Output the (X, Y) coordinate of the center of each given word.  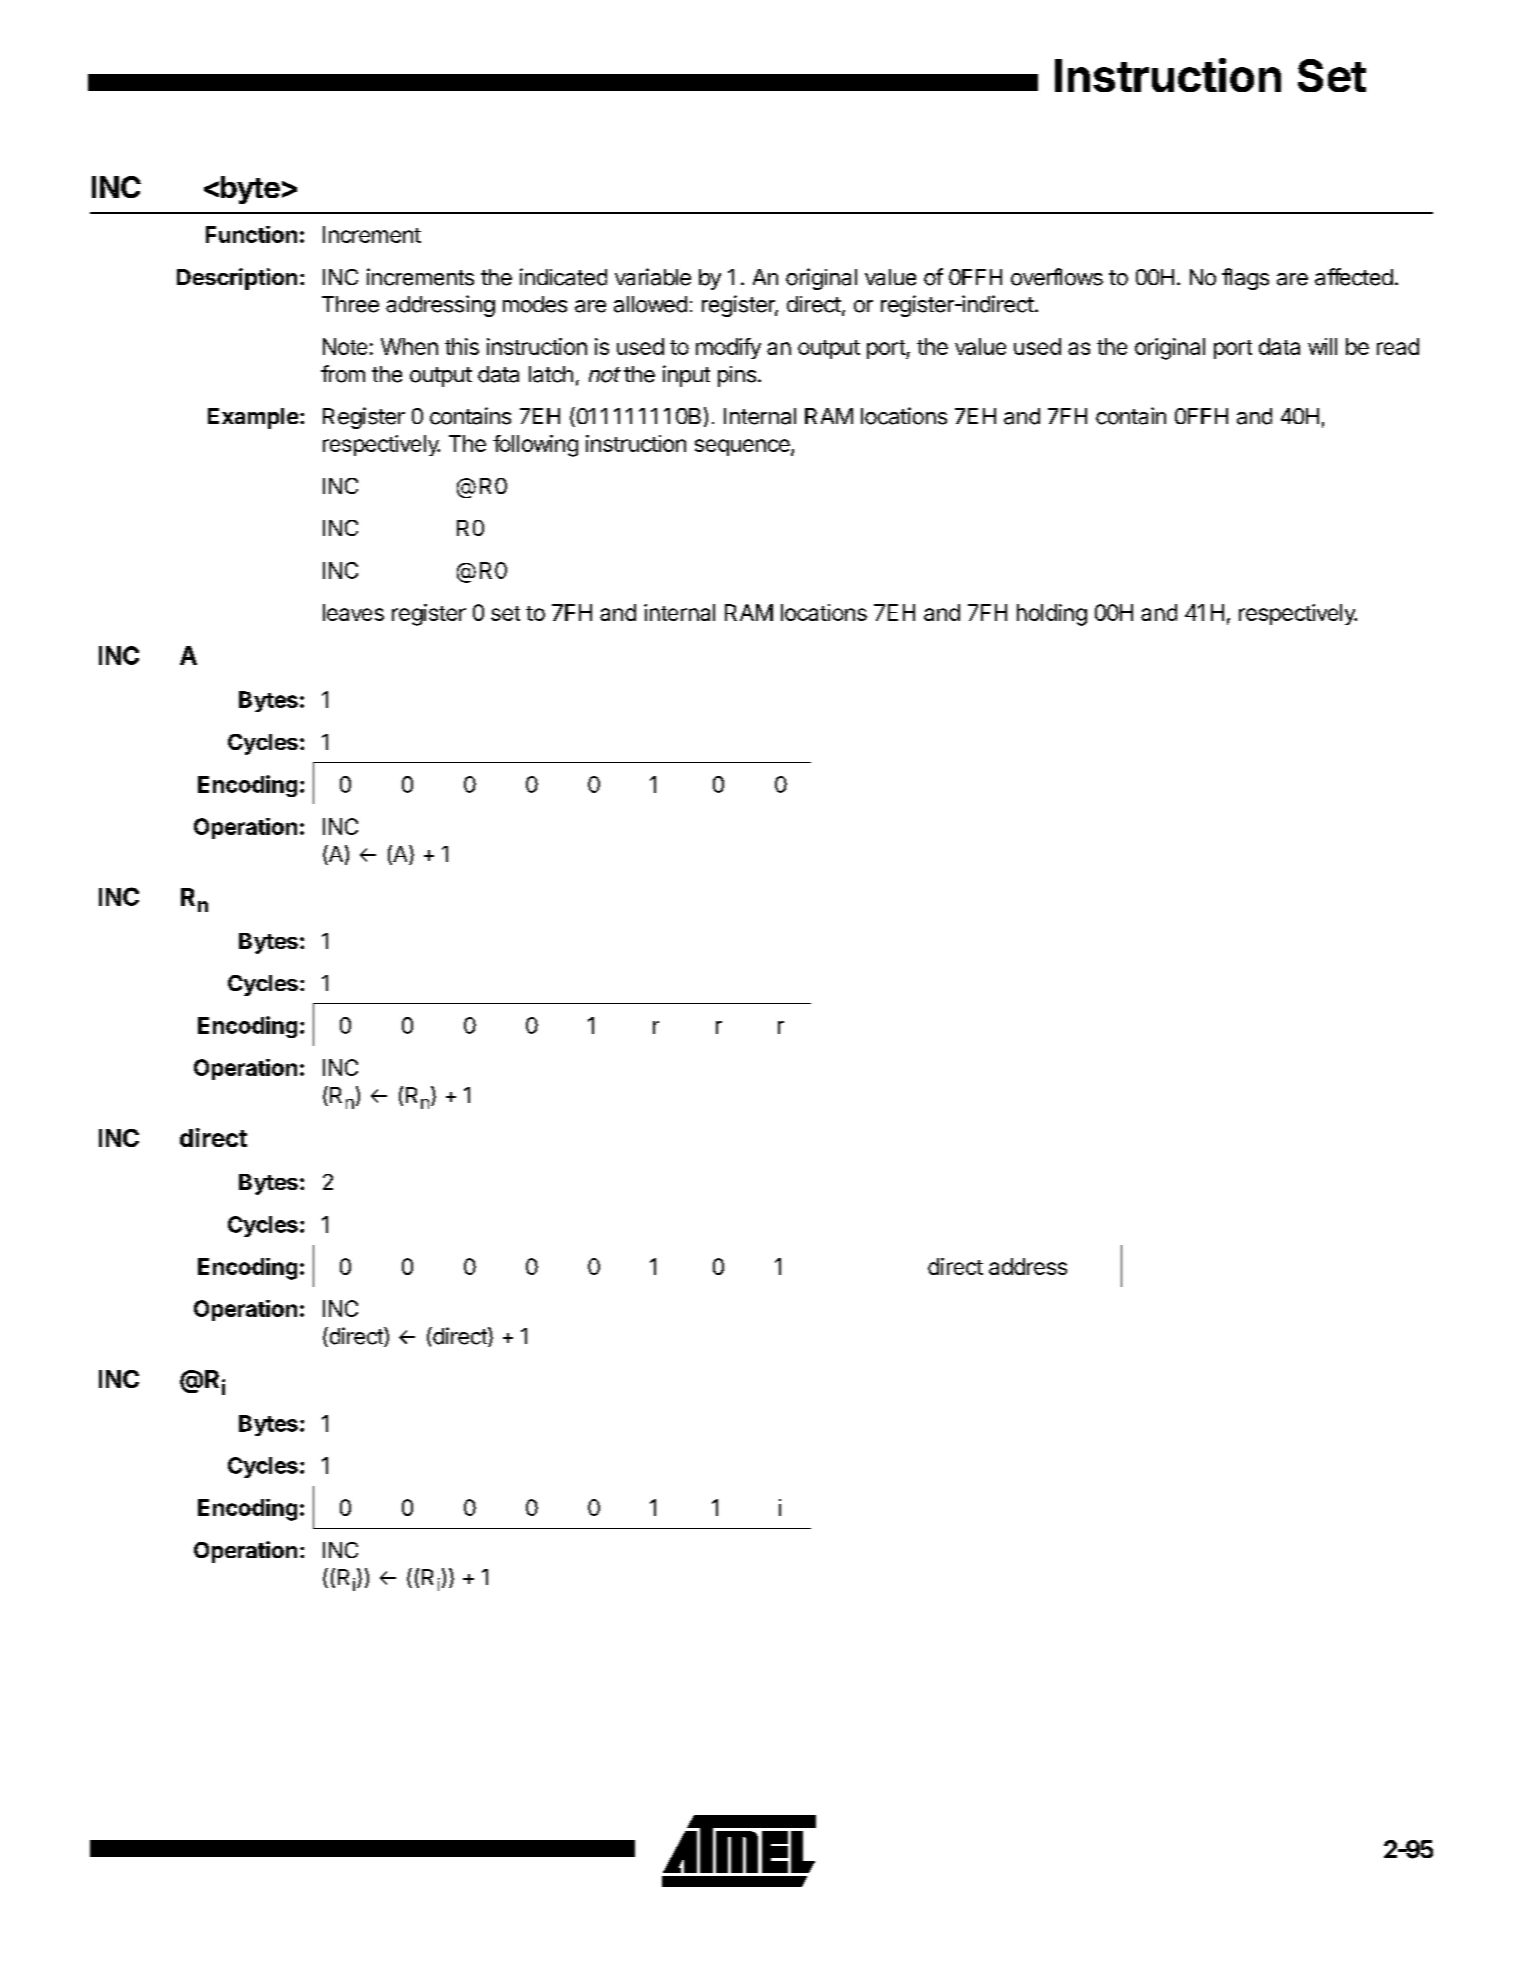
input (686, 376)
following (535, 446)
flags (1245, 279)
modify (728, 348)
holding (1052, 615)
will (1322, 346)
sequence (743, 447)
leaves (353, 612)
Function (251, 234)
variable (653, 277)
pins (738, 376)
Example (253, 418)
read (1398, 346)
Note (345, 346)
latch (551, 374)
